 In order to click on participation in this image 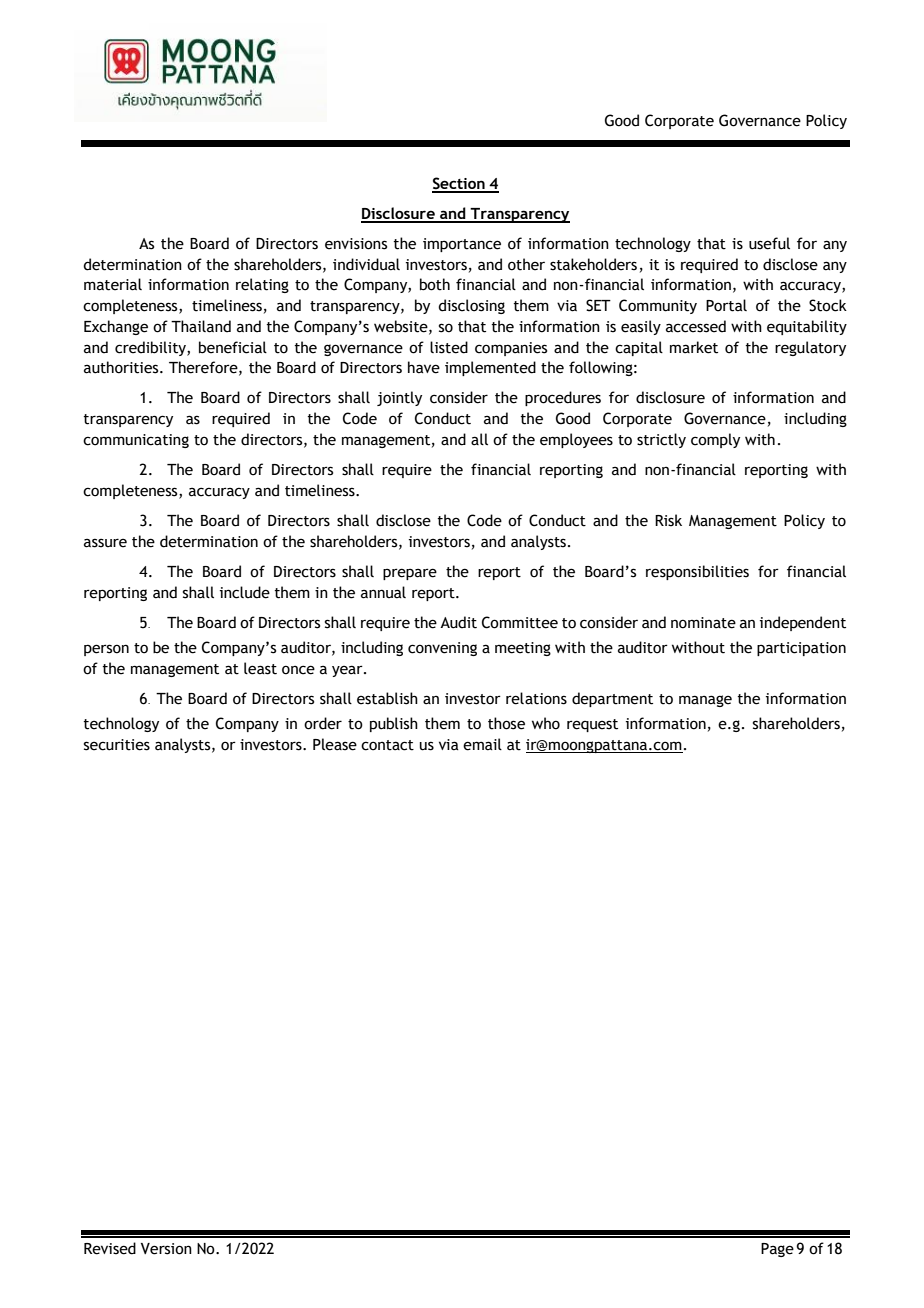, I will do `click(801, 649)`.
